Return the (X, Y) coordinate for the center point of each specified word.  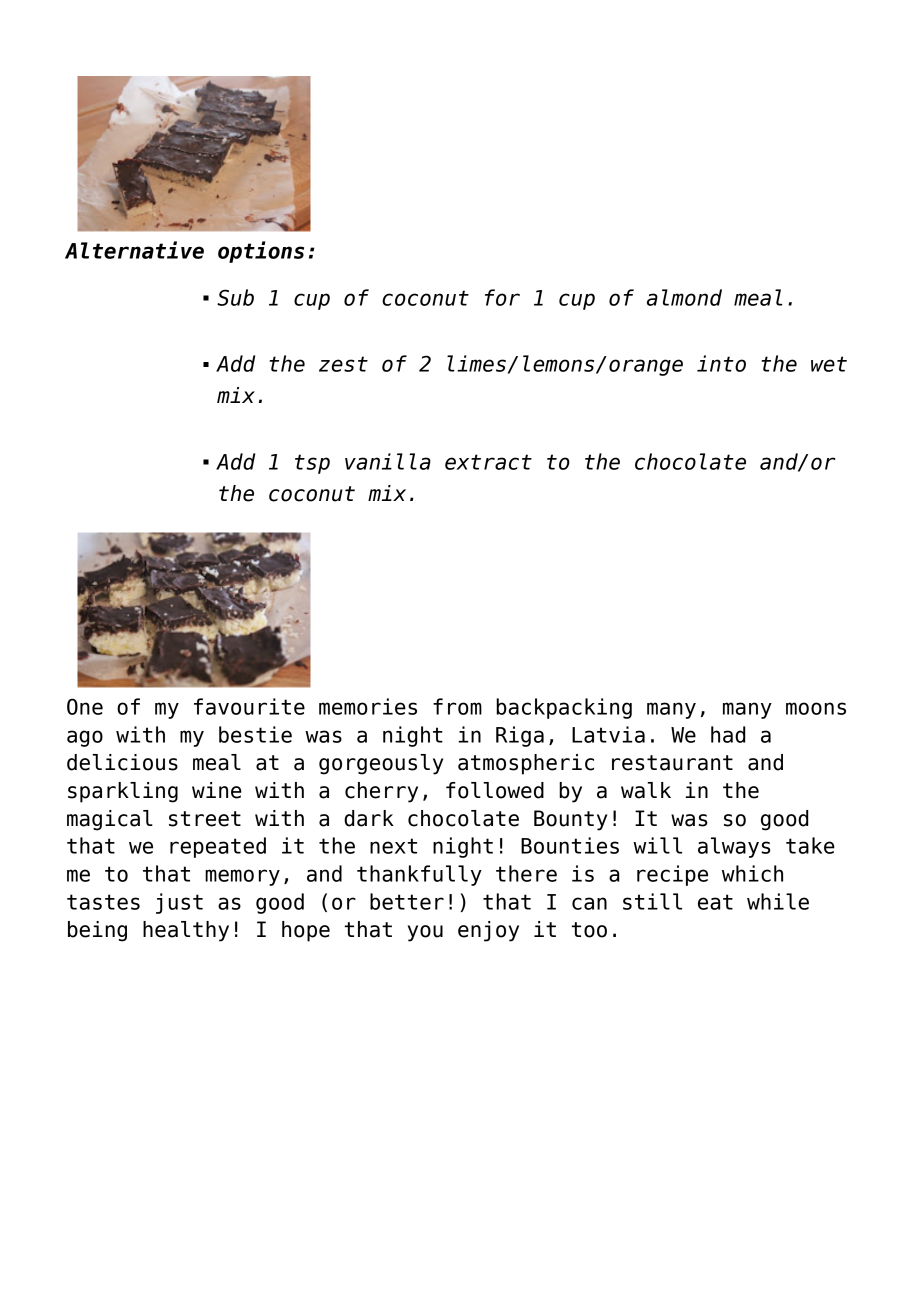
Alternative (134, 250)
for (502, 297)
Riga (520, 736)
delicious (122, 762)
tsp (312, 464)
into (721, 363)
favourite (249, 706)
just (179, 903)
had (728, 734)
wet (829, 364)
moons (816, 708)
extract (488, 462)
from (457, 706)
